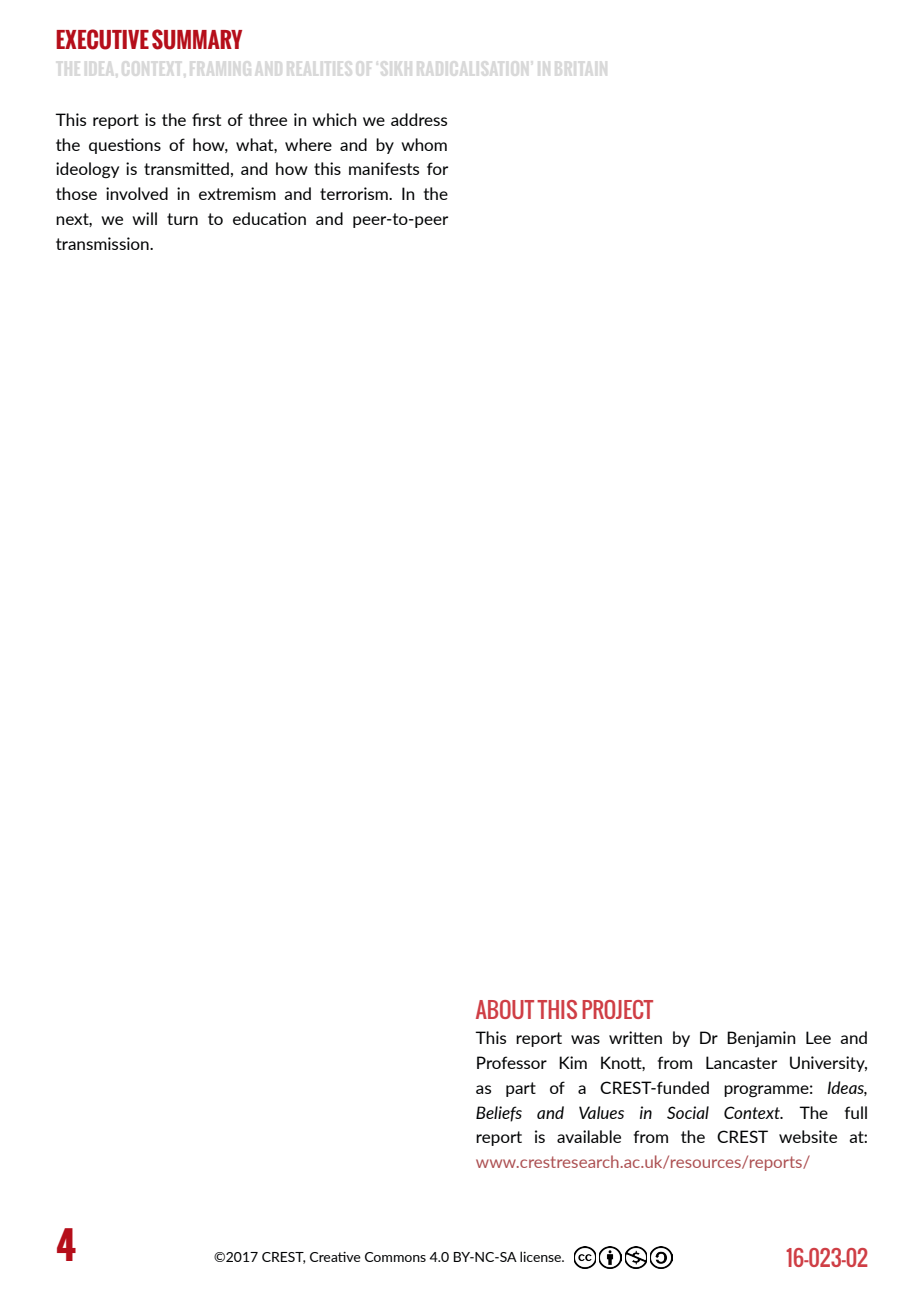 This screenshot has width=924, height=1308. Describe the element at coordinates (437, 168) in the screenshot. I see `for` at that location.
